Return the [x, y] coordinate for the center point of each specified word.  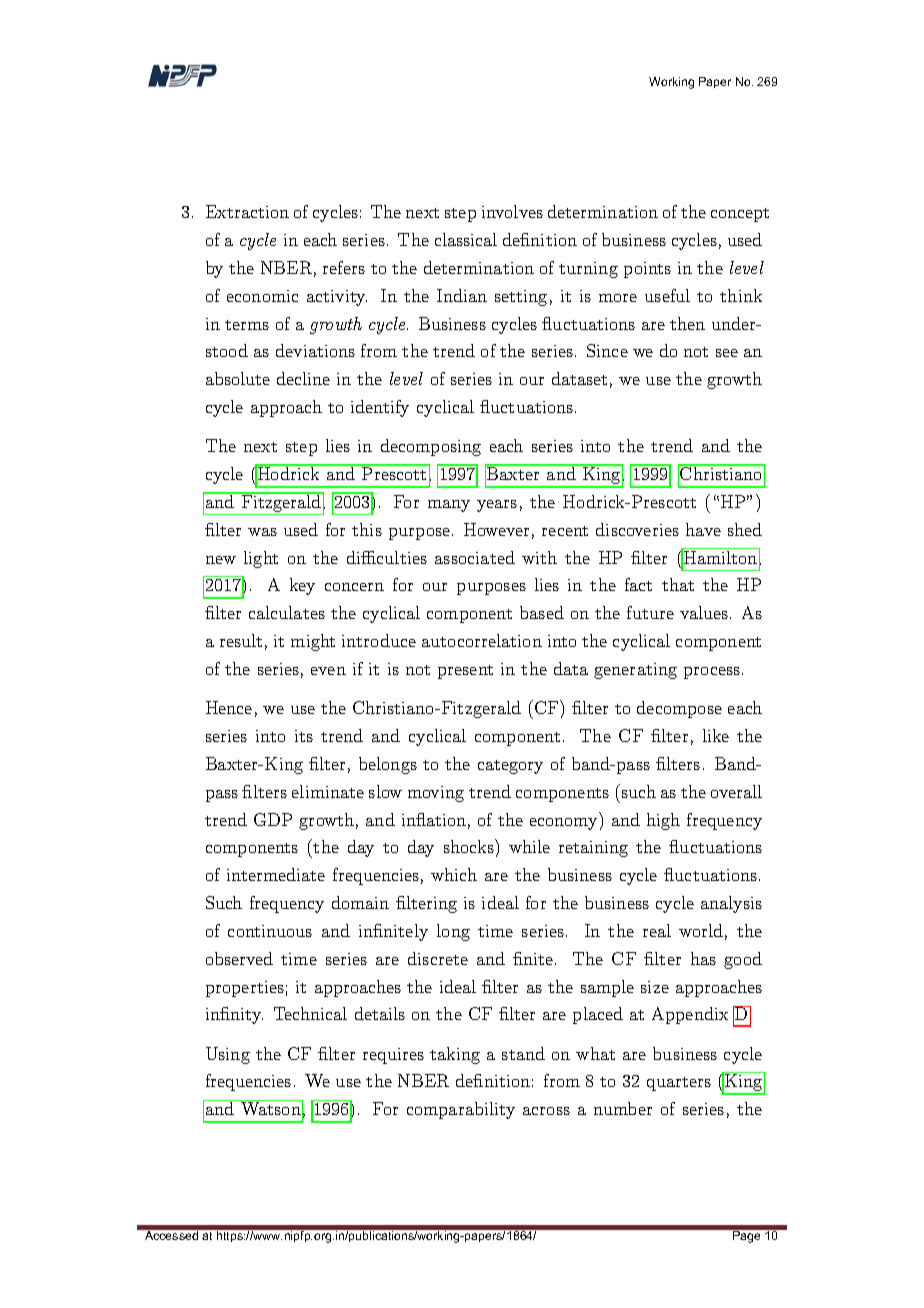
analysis [731, 904]
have [703, 529]
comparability [461, 1110]
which [454, 874]
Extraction [247, 211]
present [465, 672]
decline [303, 378]
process [712, 673]
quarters [679, 1084]
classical [466, 239]
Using [228, 1055]
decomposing [431, 447]
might [313, 642]
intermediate [276, 874]
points [647, 270]
